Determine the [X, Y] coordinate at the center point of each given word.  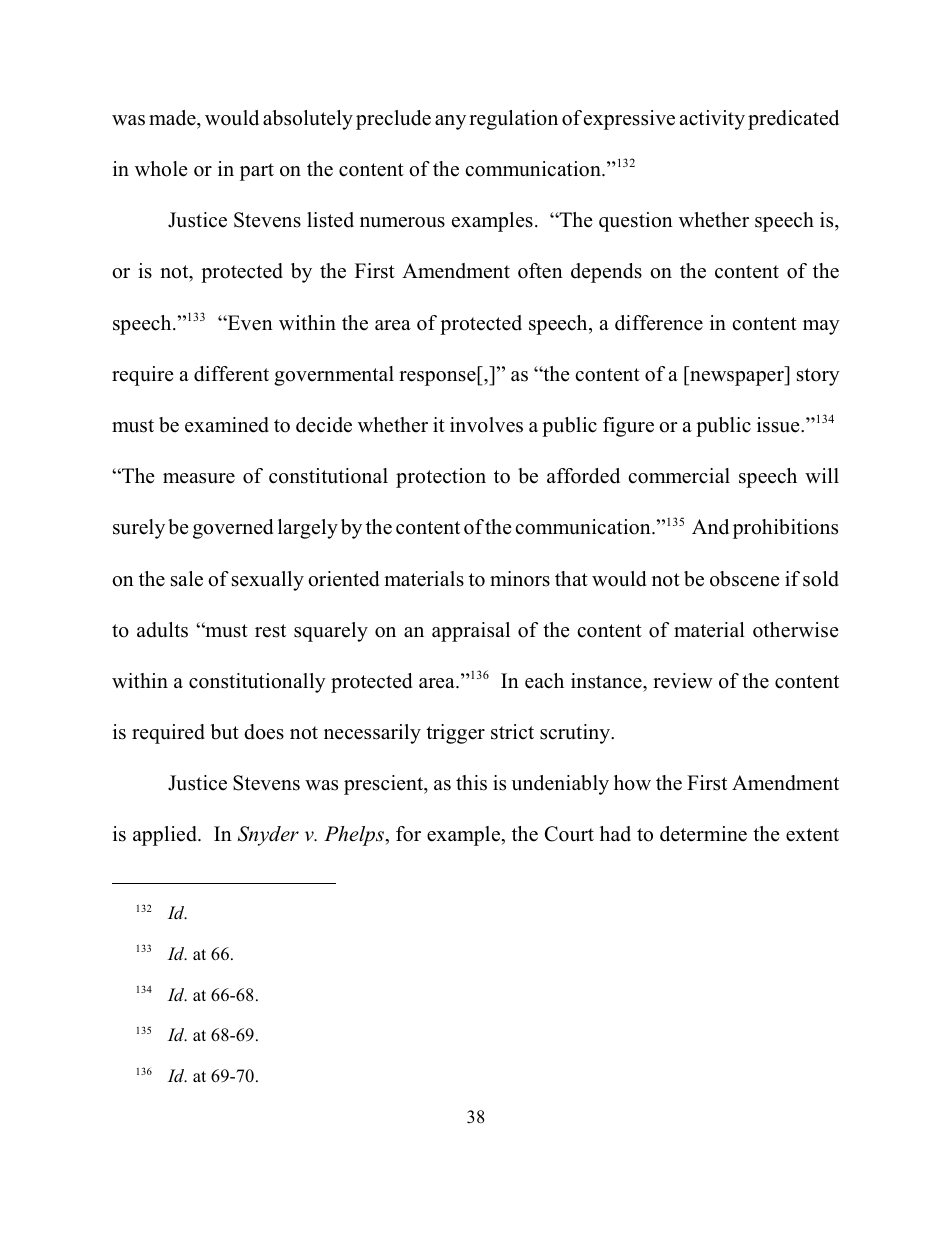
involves [486, 425]
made [173, 118]
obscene [745, 579]
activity [712, 120]
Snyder [268, 836]
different [231, 374]
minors [520, 579]
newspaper [737, 378]
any [450, 122]
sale [187, 579]
